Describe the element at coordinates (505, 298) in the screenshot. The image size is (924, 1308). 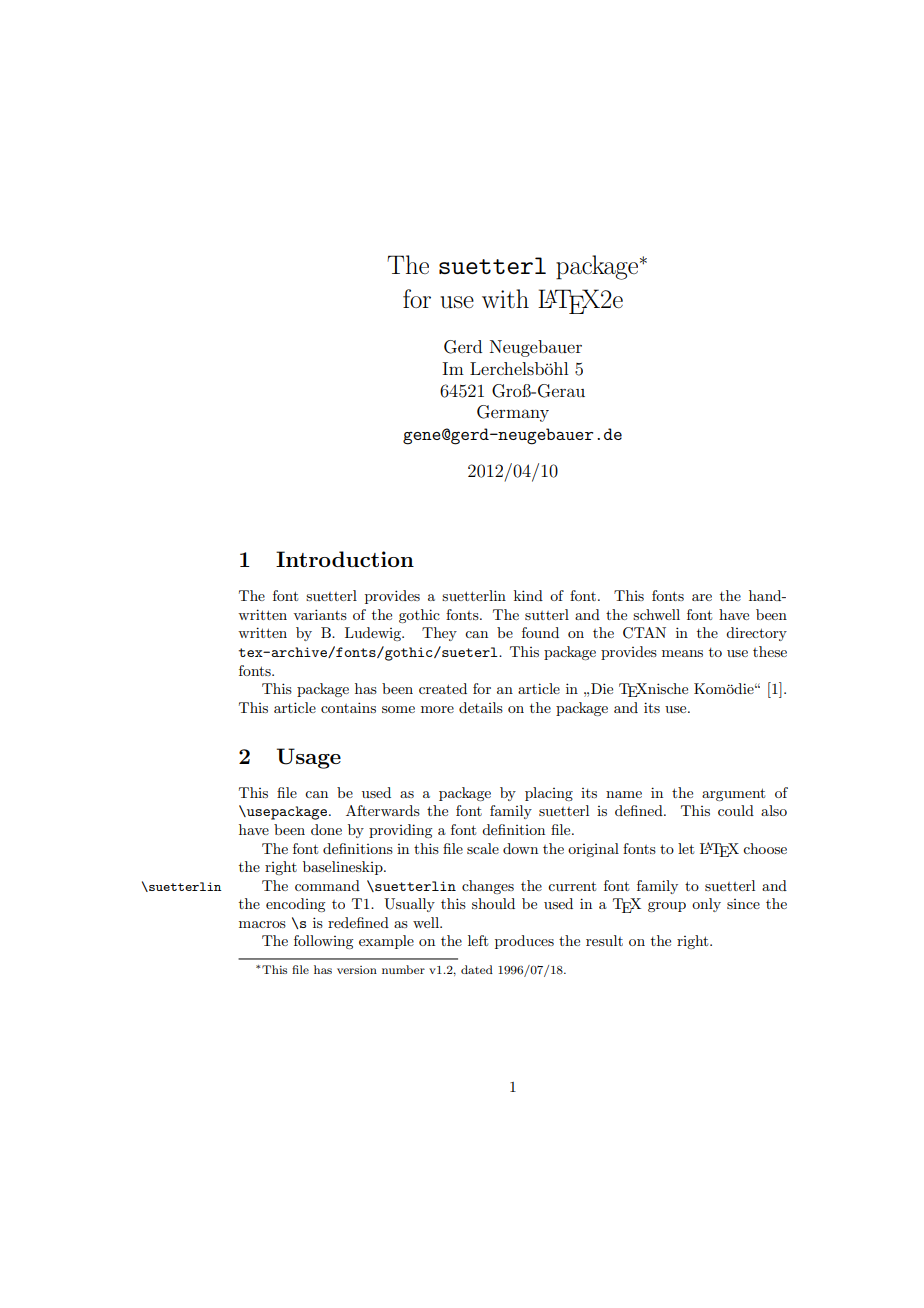
I see `with` at that location.
